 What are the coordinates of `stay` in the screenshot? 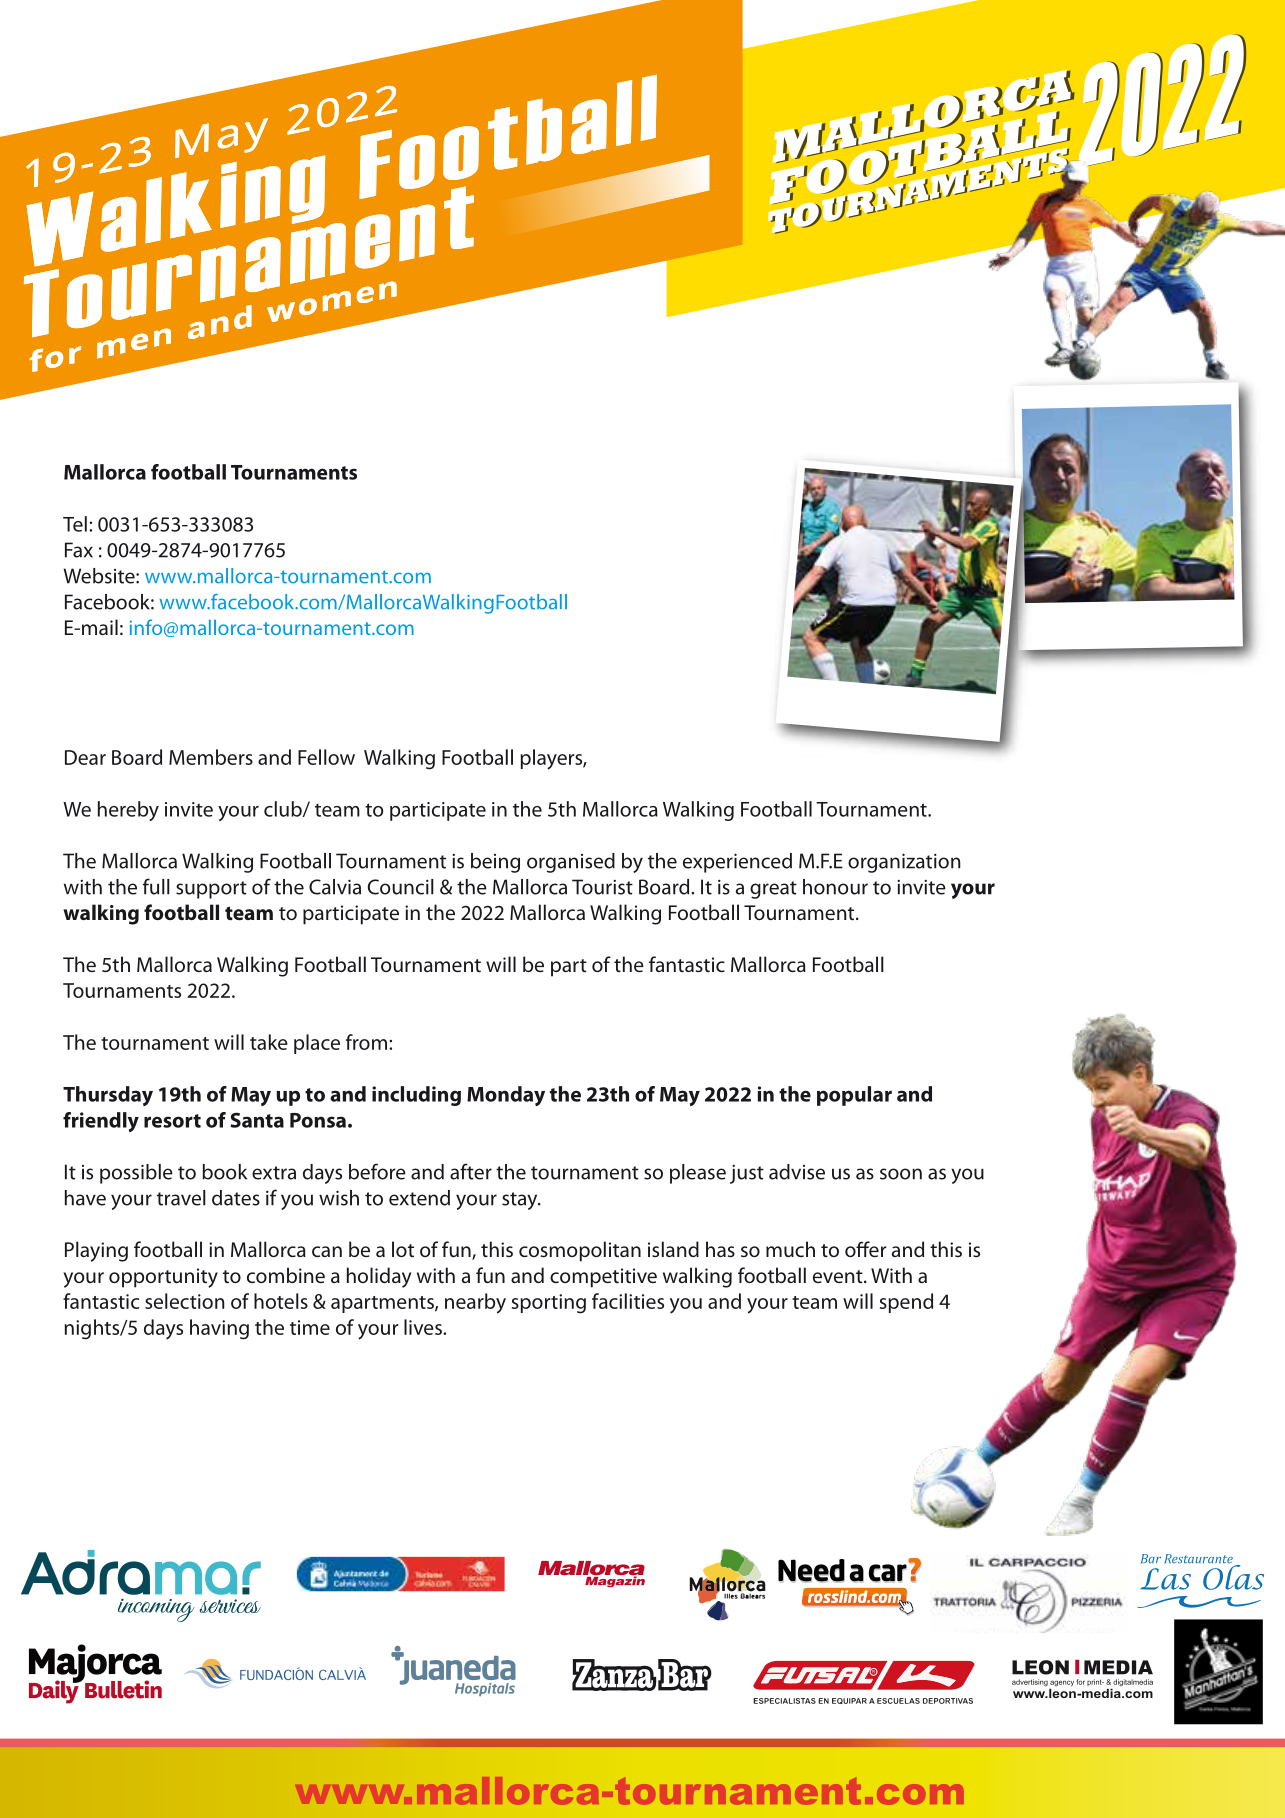 It's located at (521, 1201).
